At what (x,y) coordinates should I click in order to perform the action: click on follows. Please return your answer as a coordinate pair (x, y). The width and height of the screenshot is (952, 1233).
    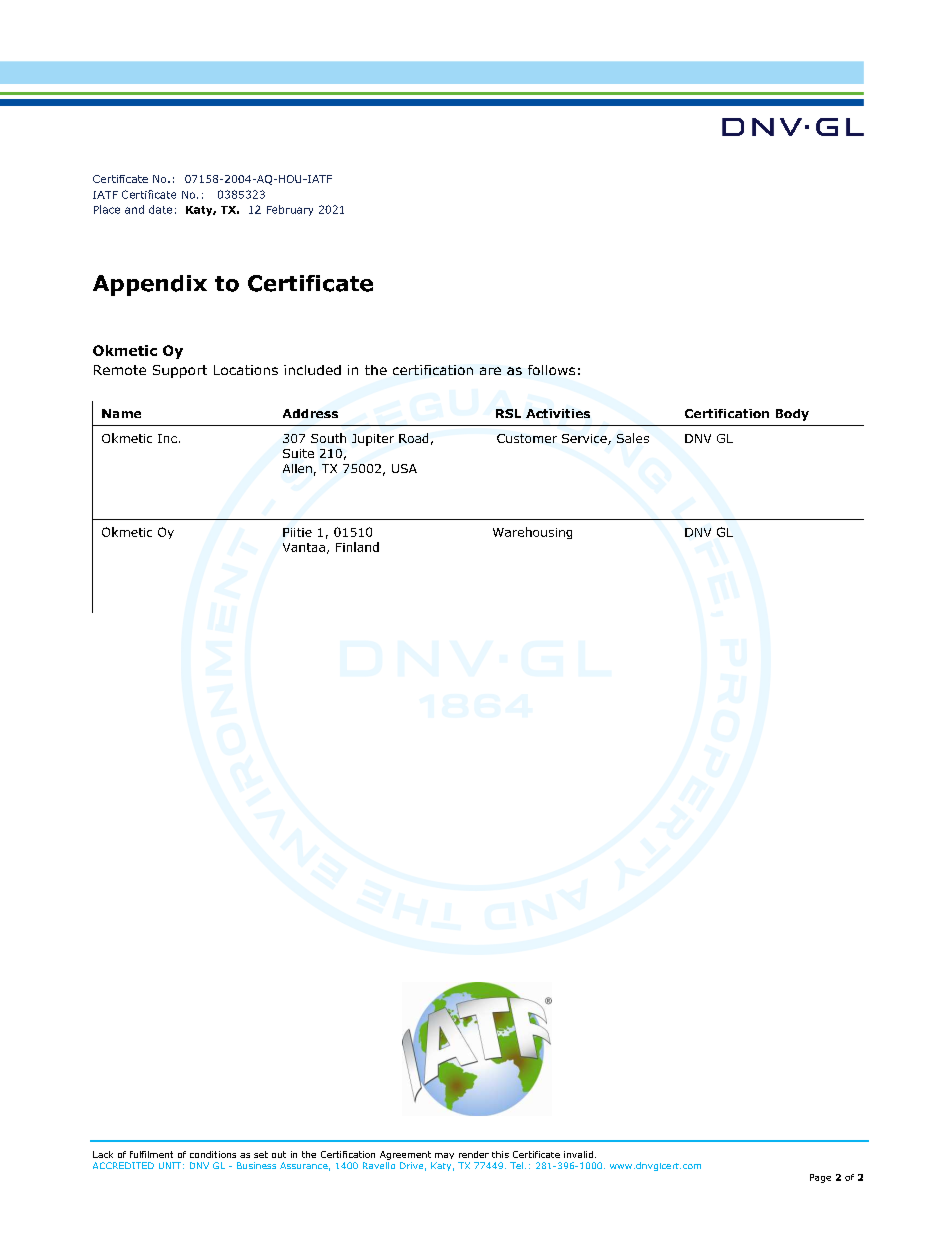
    Looking at the image, I should click on (551, 370).
